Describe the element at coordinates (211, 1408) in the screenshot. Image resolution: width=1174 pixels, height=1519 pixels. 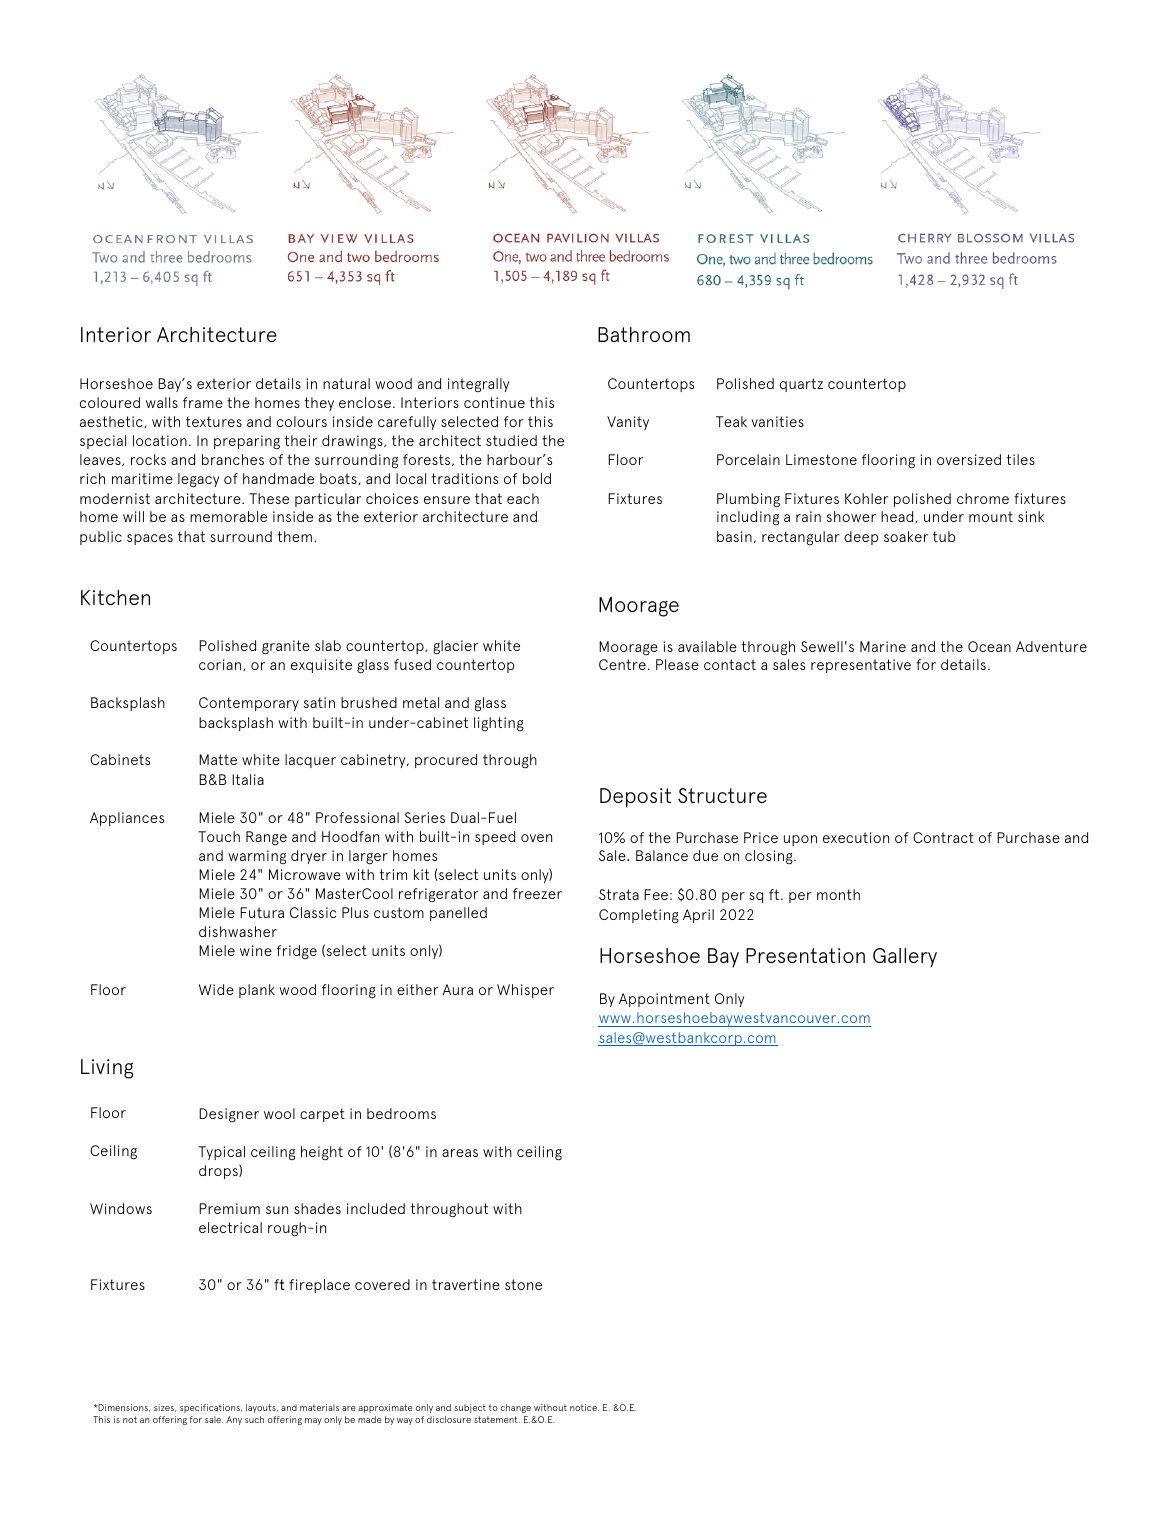
I see `specifications` at that location.
